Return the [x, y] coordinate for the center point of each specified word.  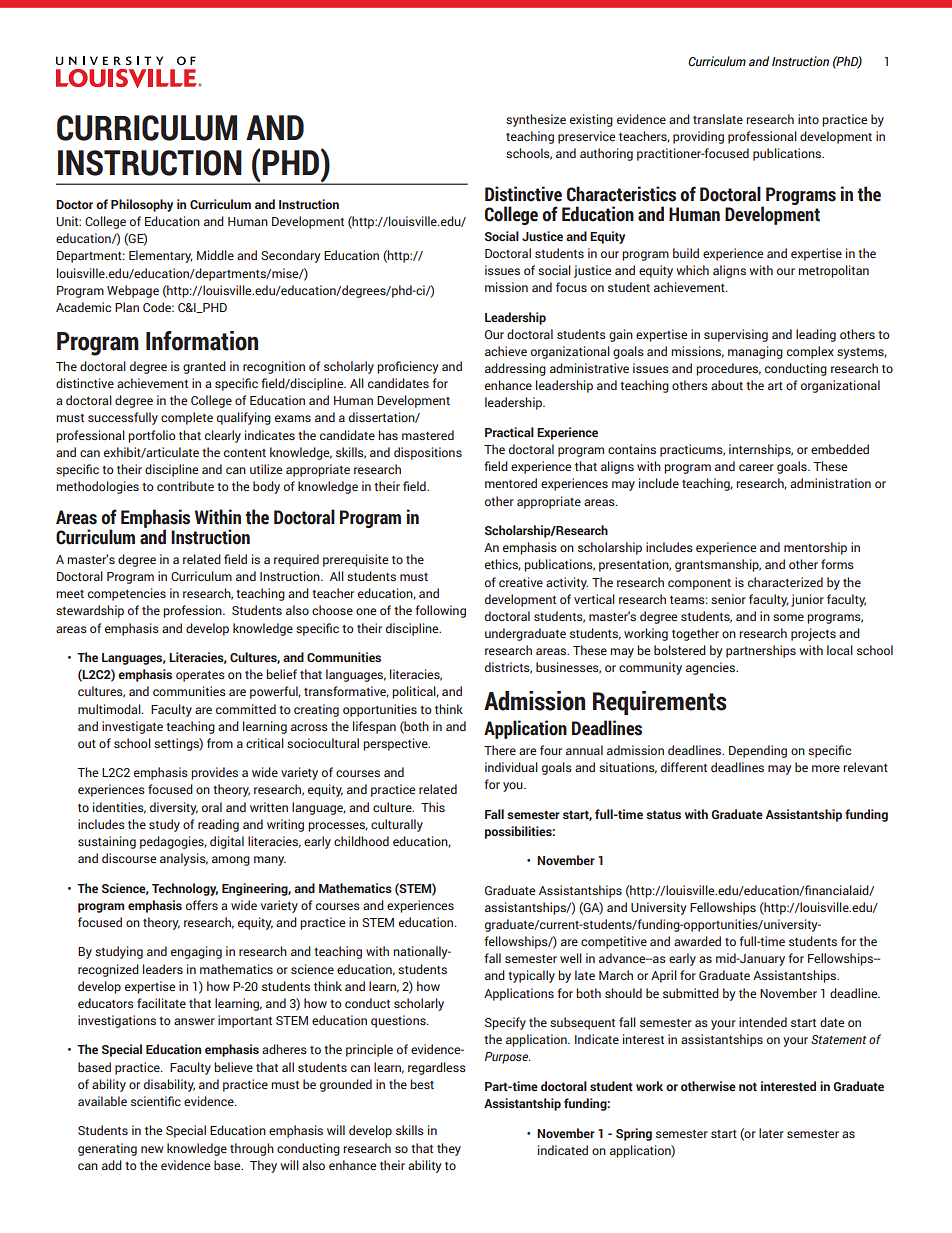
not [748, 1086]
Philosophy [142, 205]
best [422, 1084]
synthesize [536, 120]
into [808, 119]
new [152, 1149]
